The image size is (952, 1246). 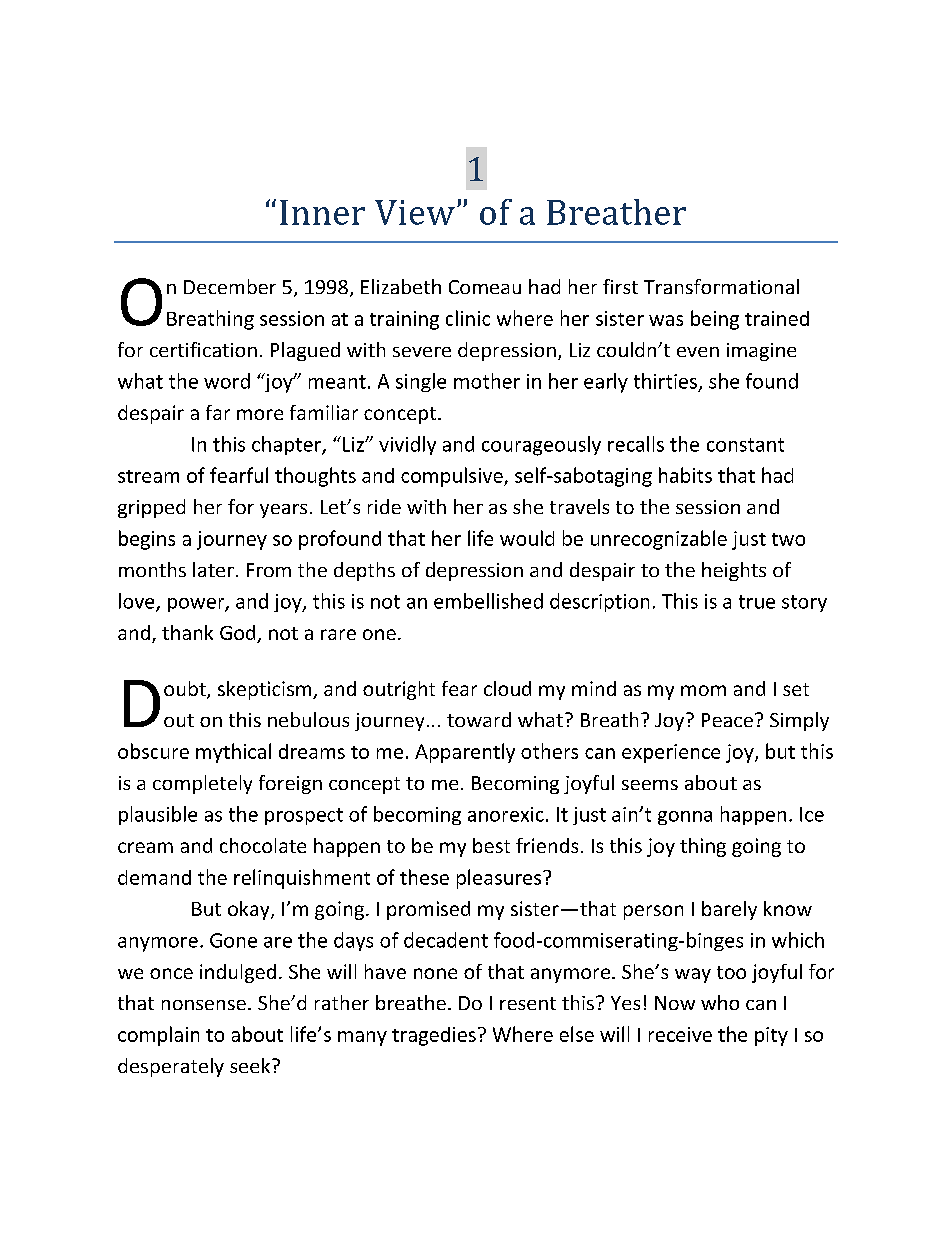 What do you see at coordinates (771, 1036) in the screenshot?
I see `pity` at bounding box center [771, 1036].
